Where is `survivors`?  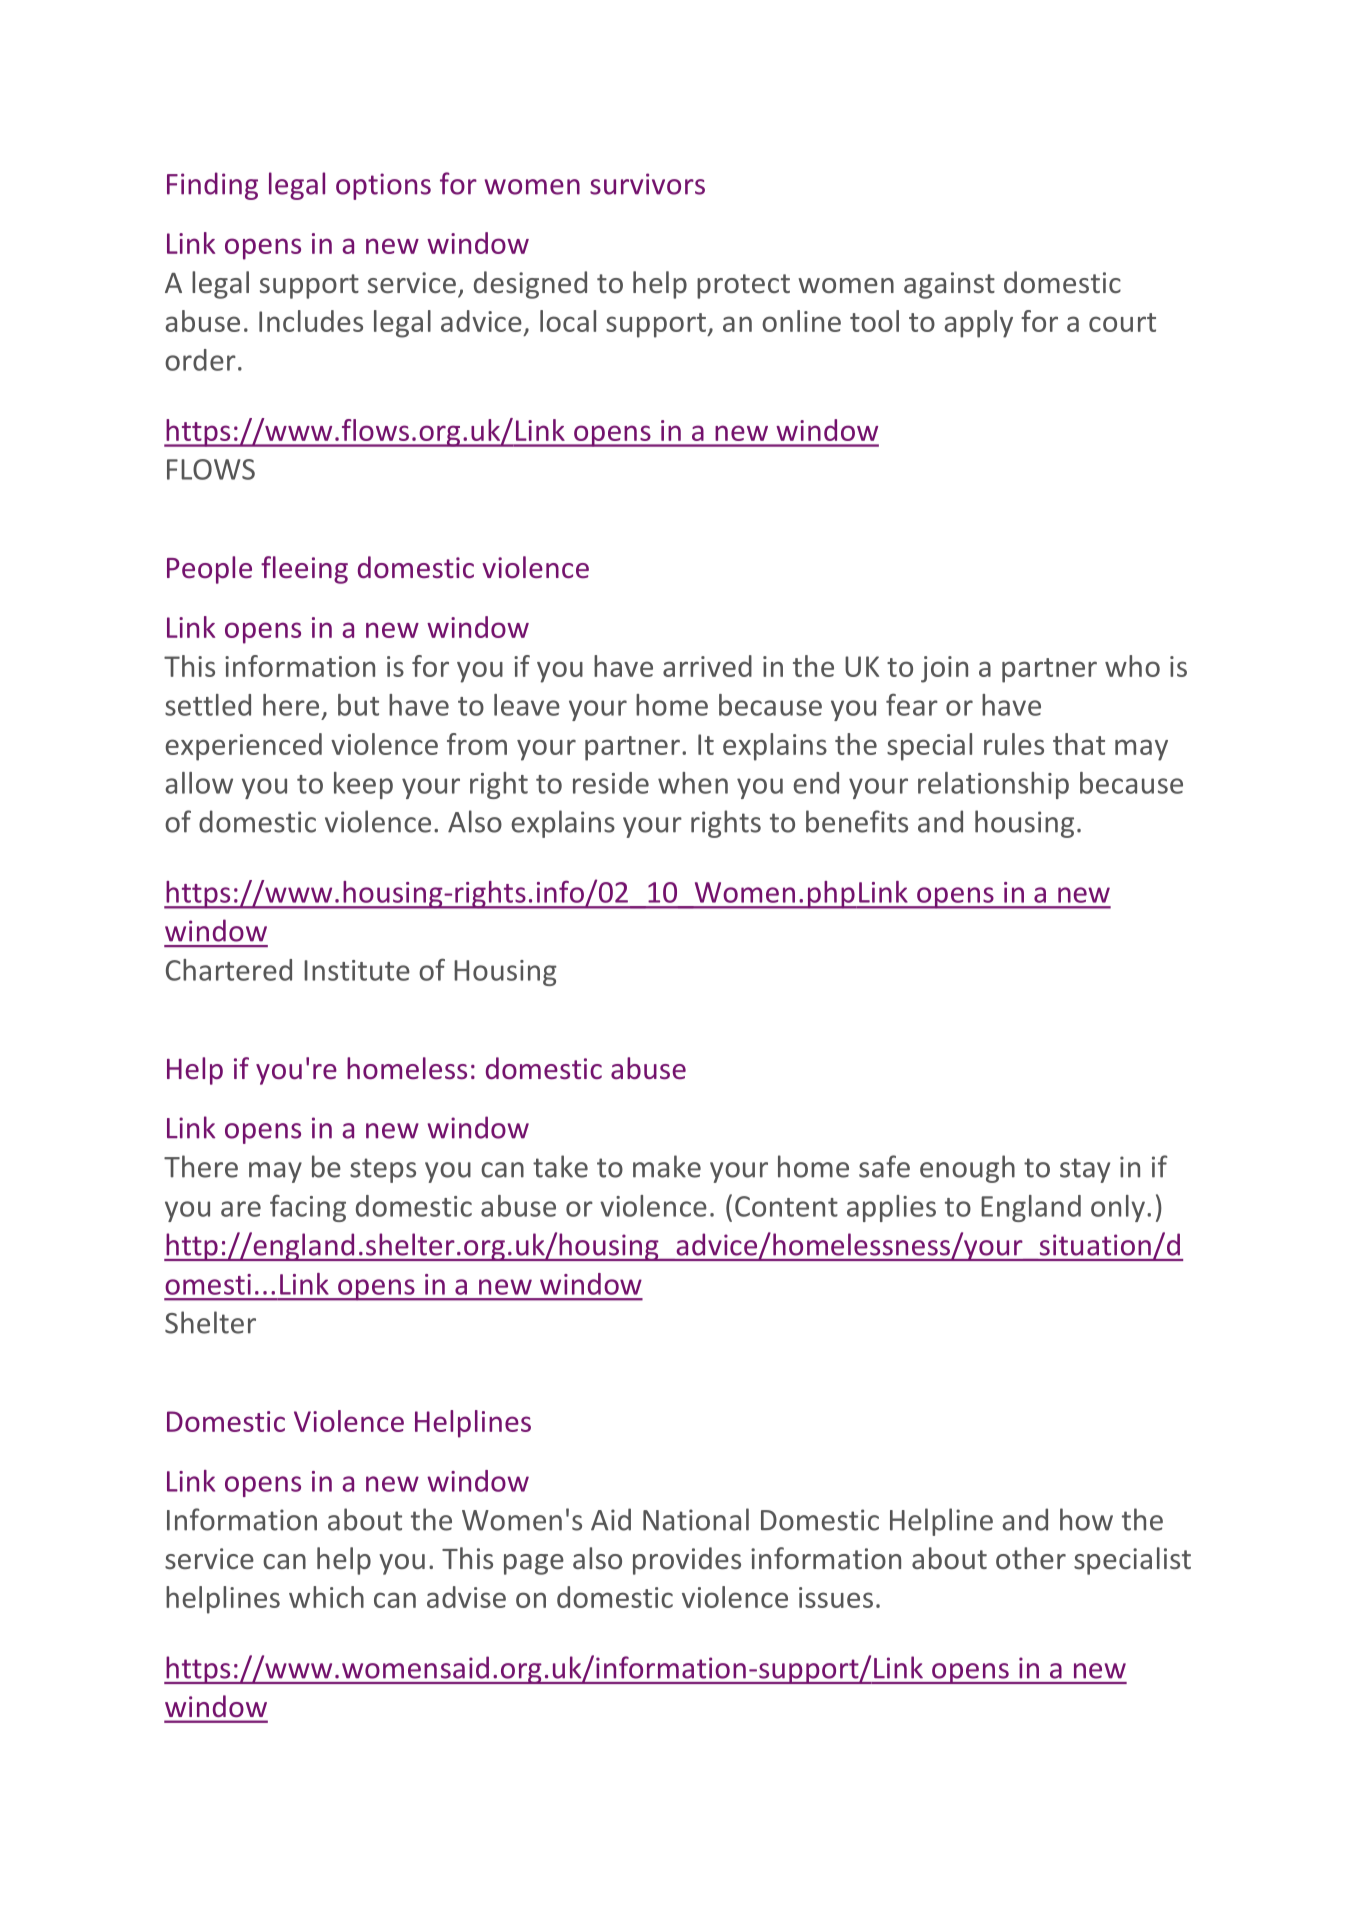 survivors is located at coordinates (647, 184).
